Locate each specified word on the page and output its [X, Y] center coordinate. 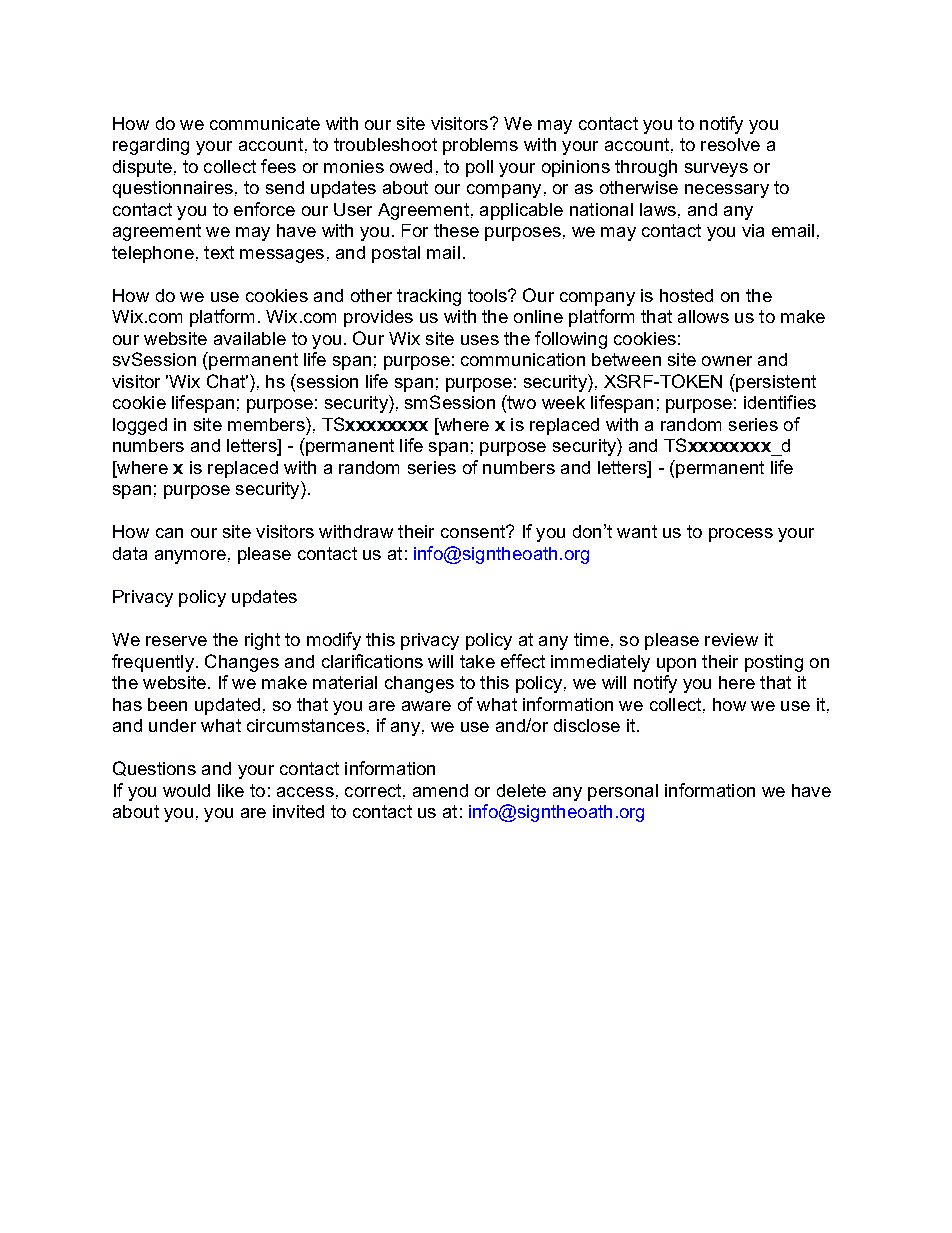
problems [480, 146]
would [186, 790]
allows [703, 316]
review [731, 639]
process [741, 535]
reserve [176, 641]
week [563, 402]
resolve [730, 144]
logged [140, 426]
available [250, 338]
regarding [151, 146]
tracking [429, 297]
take [477, 661]
